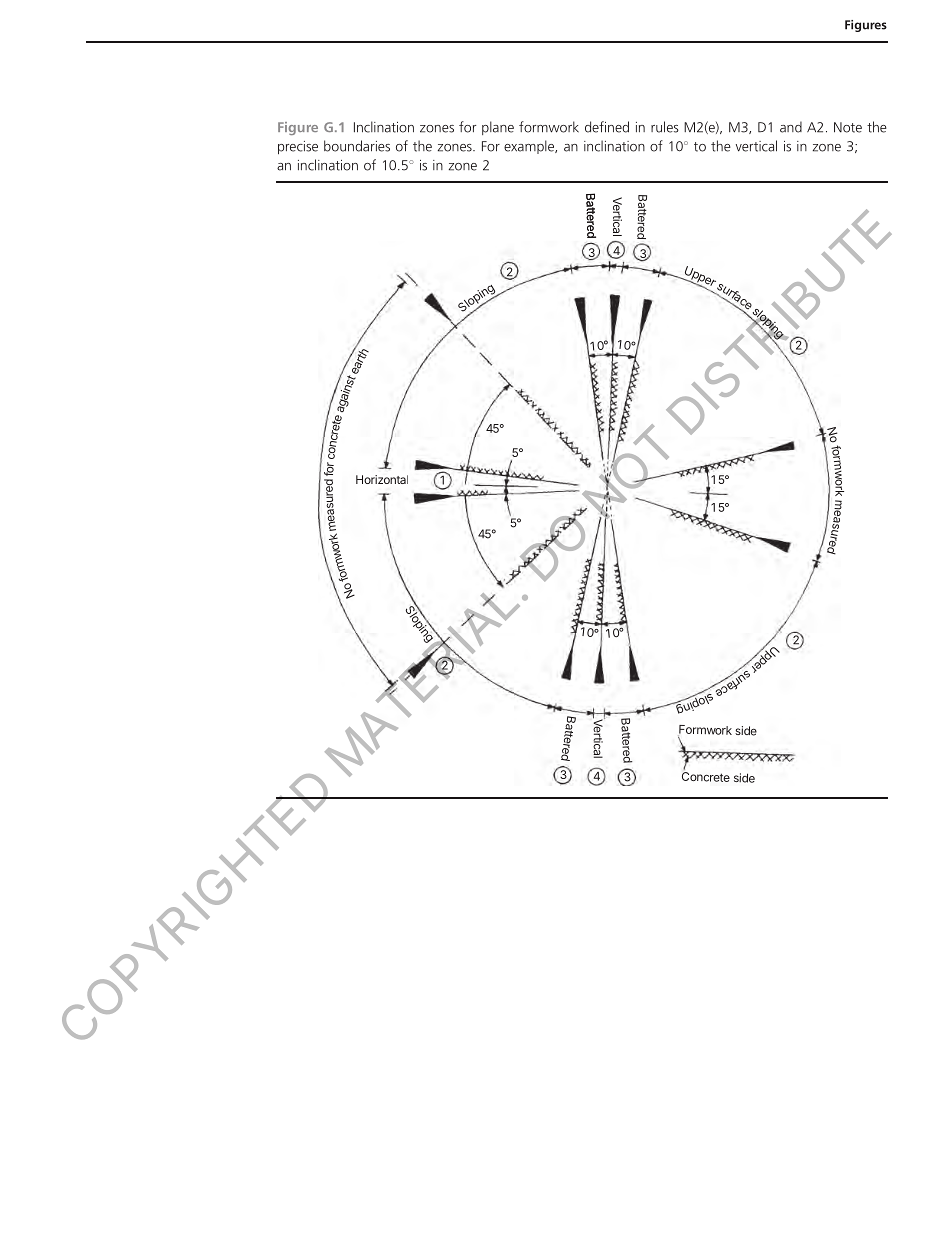  Describe the element at coordinates (530, 147) in the page. I see `example` at that location.
